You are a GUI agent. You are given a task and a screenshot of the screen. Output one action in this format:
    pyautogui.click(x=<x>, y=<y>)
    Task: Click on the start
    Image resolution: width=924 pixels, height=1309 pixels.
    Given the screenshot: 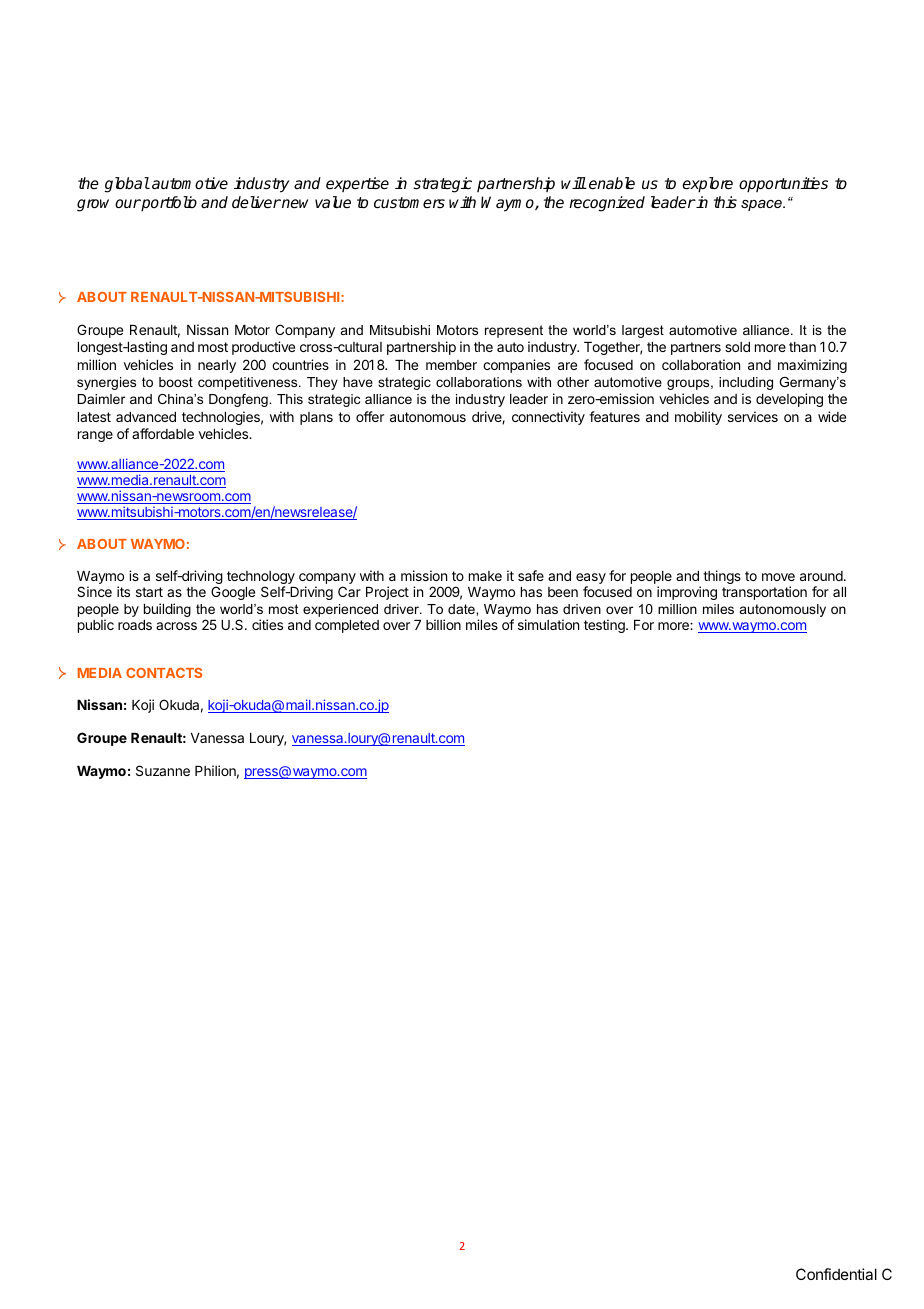 What is the action you would take?
    pyautogui.click(x=149, y=592)
